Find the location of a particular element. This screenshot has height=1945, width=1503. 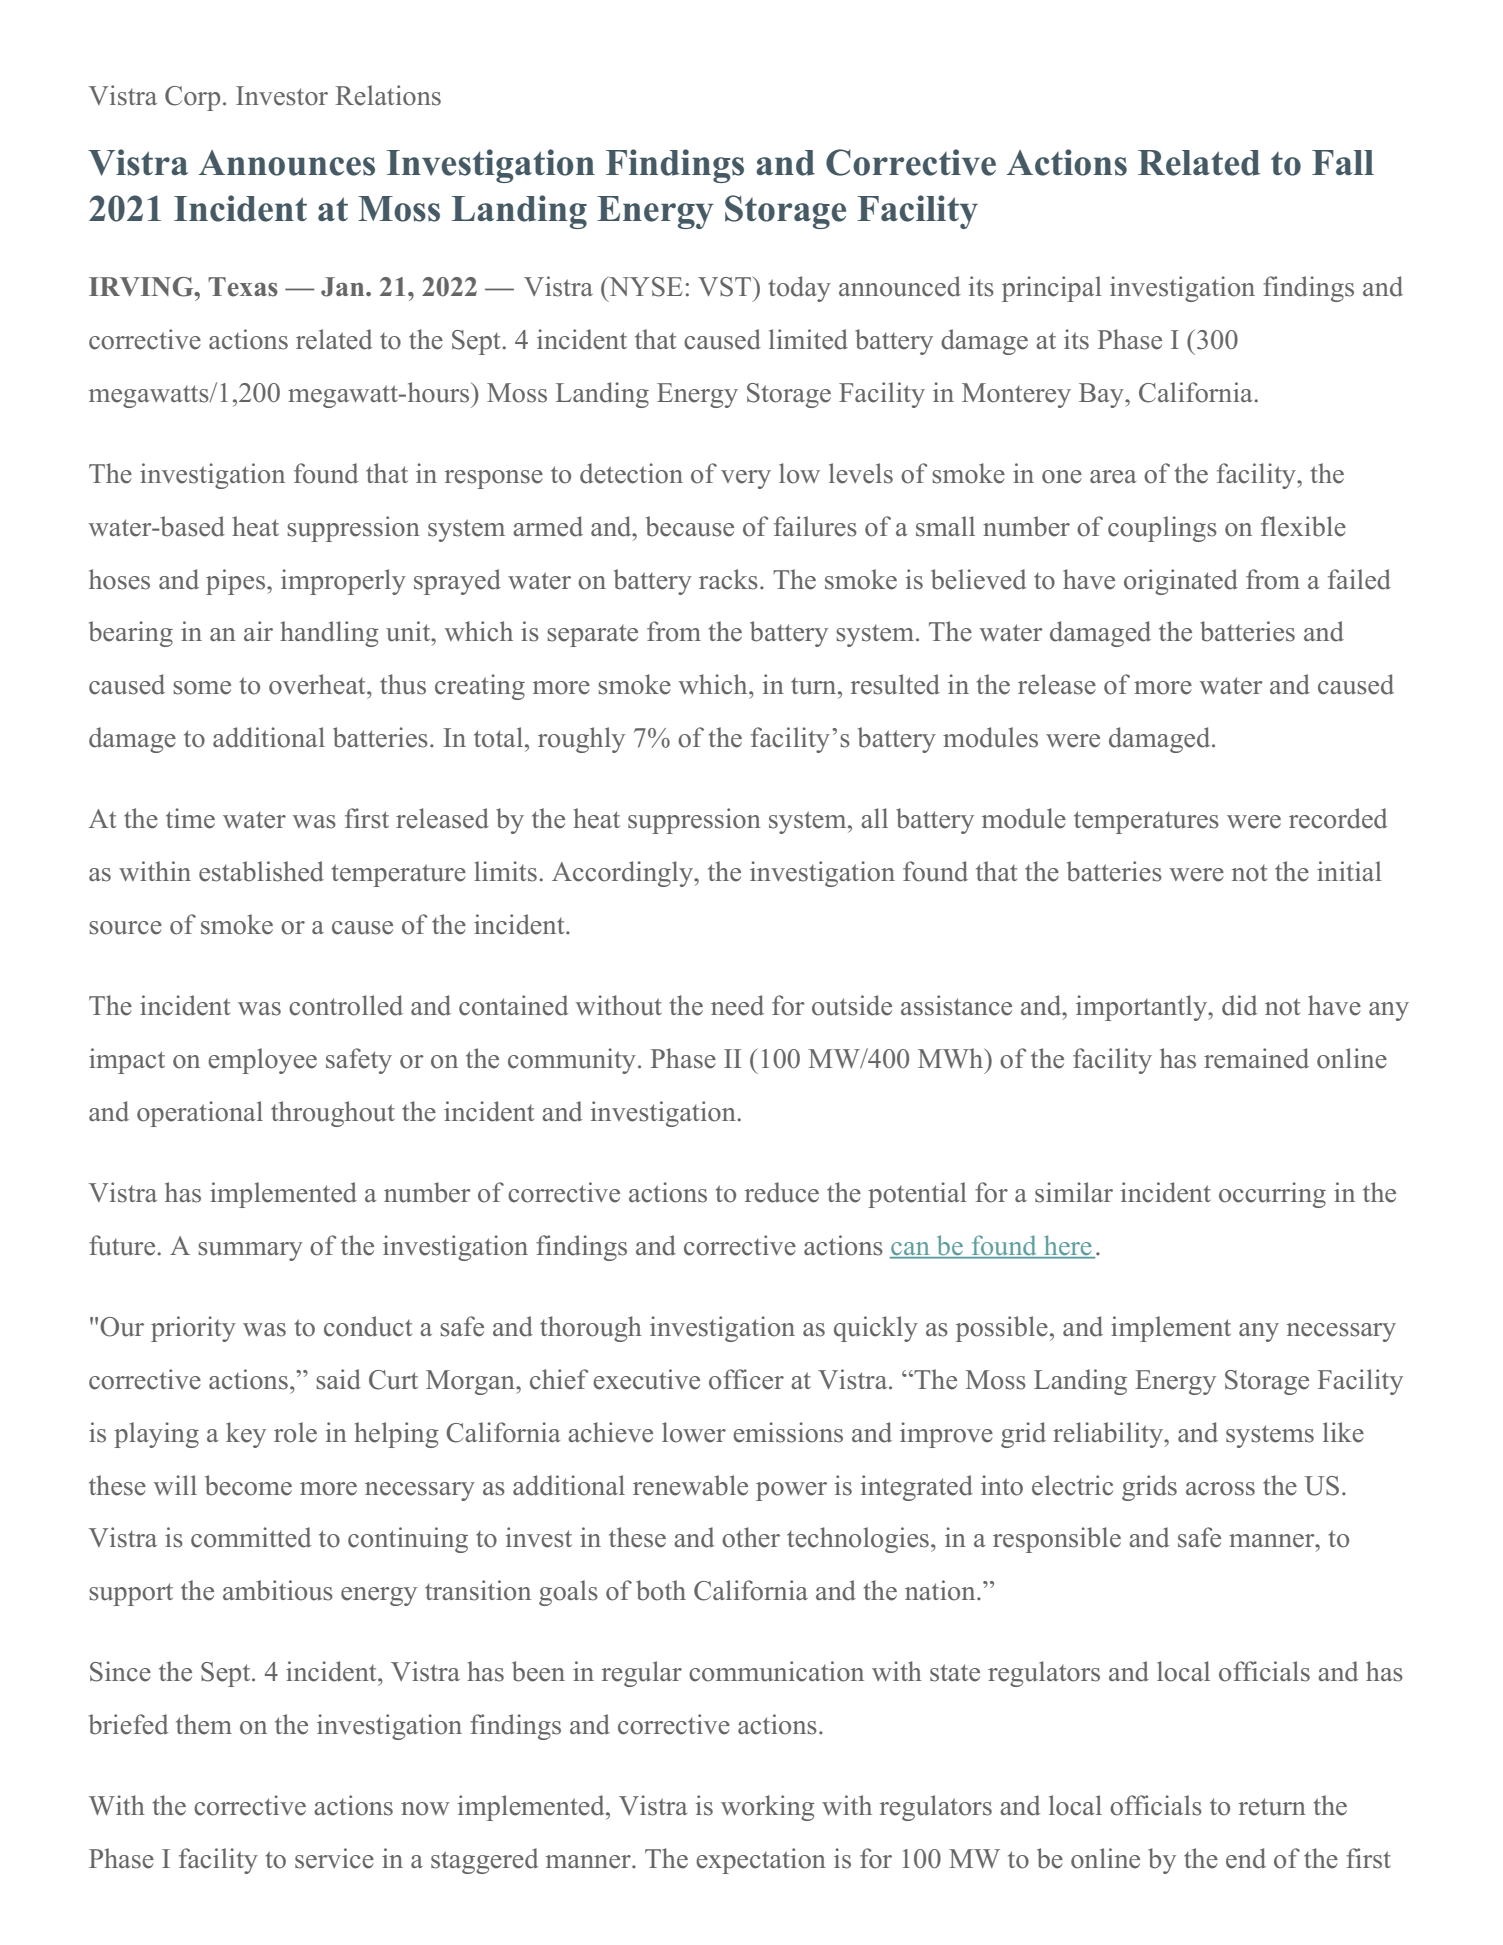

role is located at coordinates (295, 1432).
